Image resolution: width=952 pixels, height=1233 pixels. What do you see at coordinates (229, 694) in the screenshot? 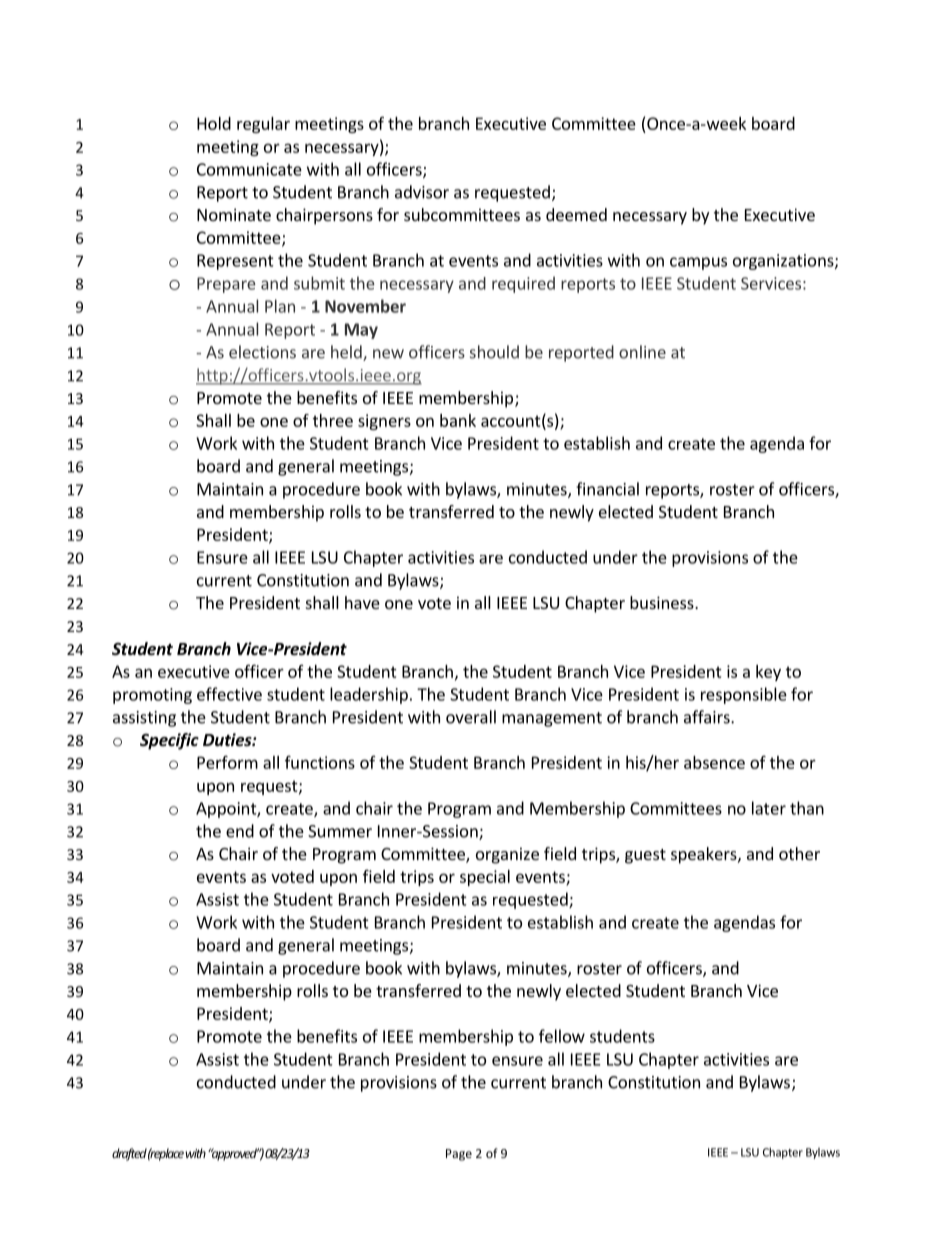
I see `effective` at bounding box center [229, 694].
